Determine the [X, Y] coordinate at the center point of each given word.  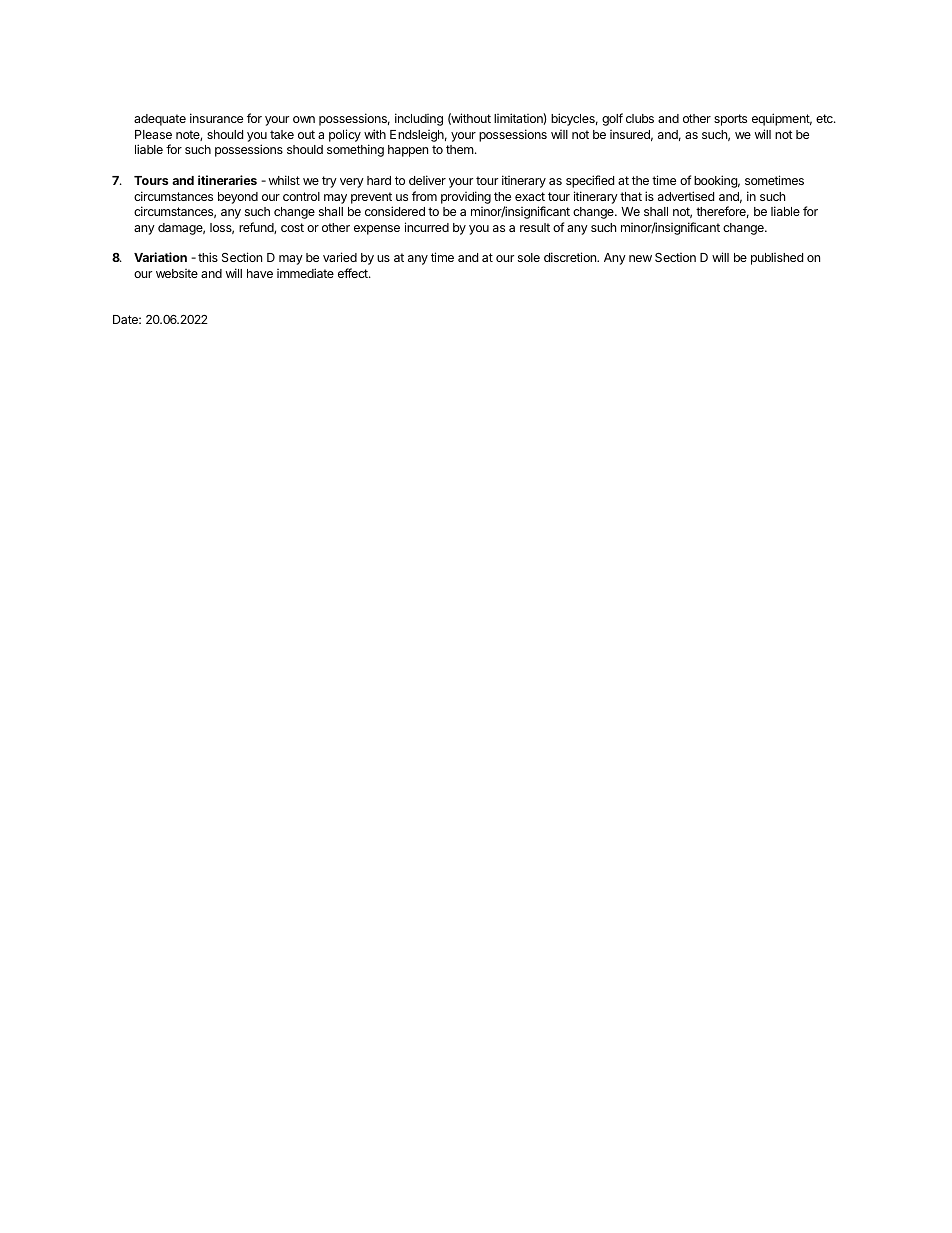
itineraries [227, 180]
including [419, 119]
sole [529, 257]
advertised [686, 196]
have [260, 273]
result [535, 227]
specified [590, 181]
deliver [427, 180]
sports [730, 120]
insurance [216, 118]
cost [292, 227]
